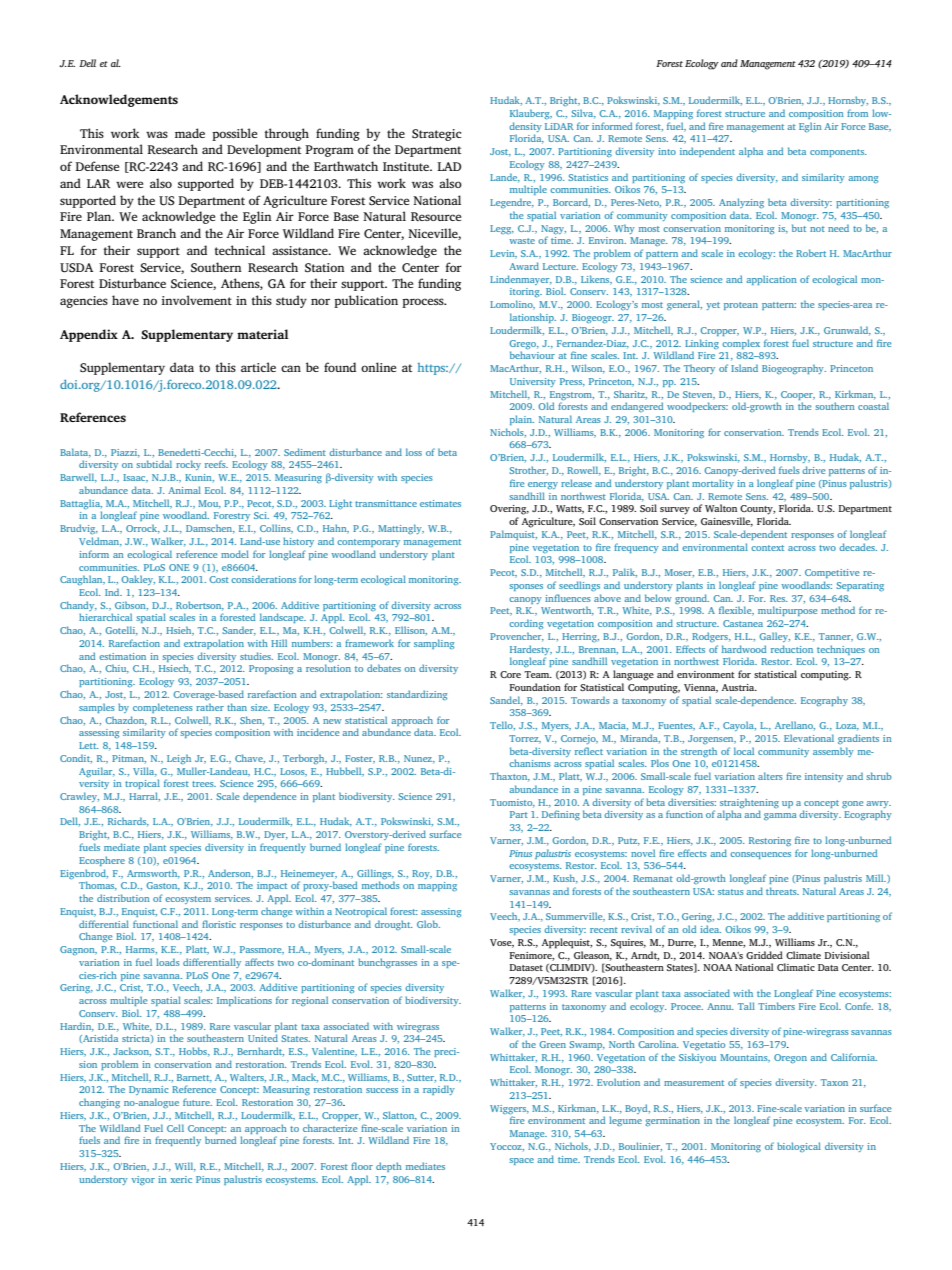 This screenshot has height=1270, width=952. What do you see at coordinates (434, 644) in the screenshot?
I see `sampling` at bounding box center [434, 644].
